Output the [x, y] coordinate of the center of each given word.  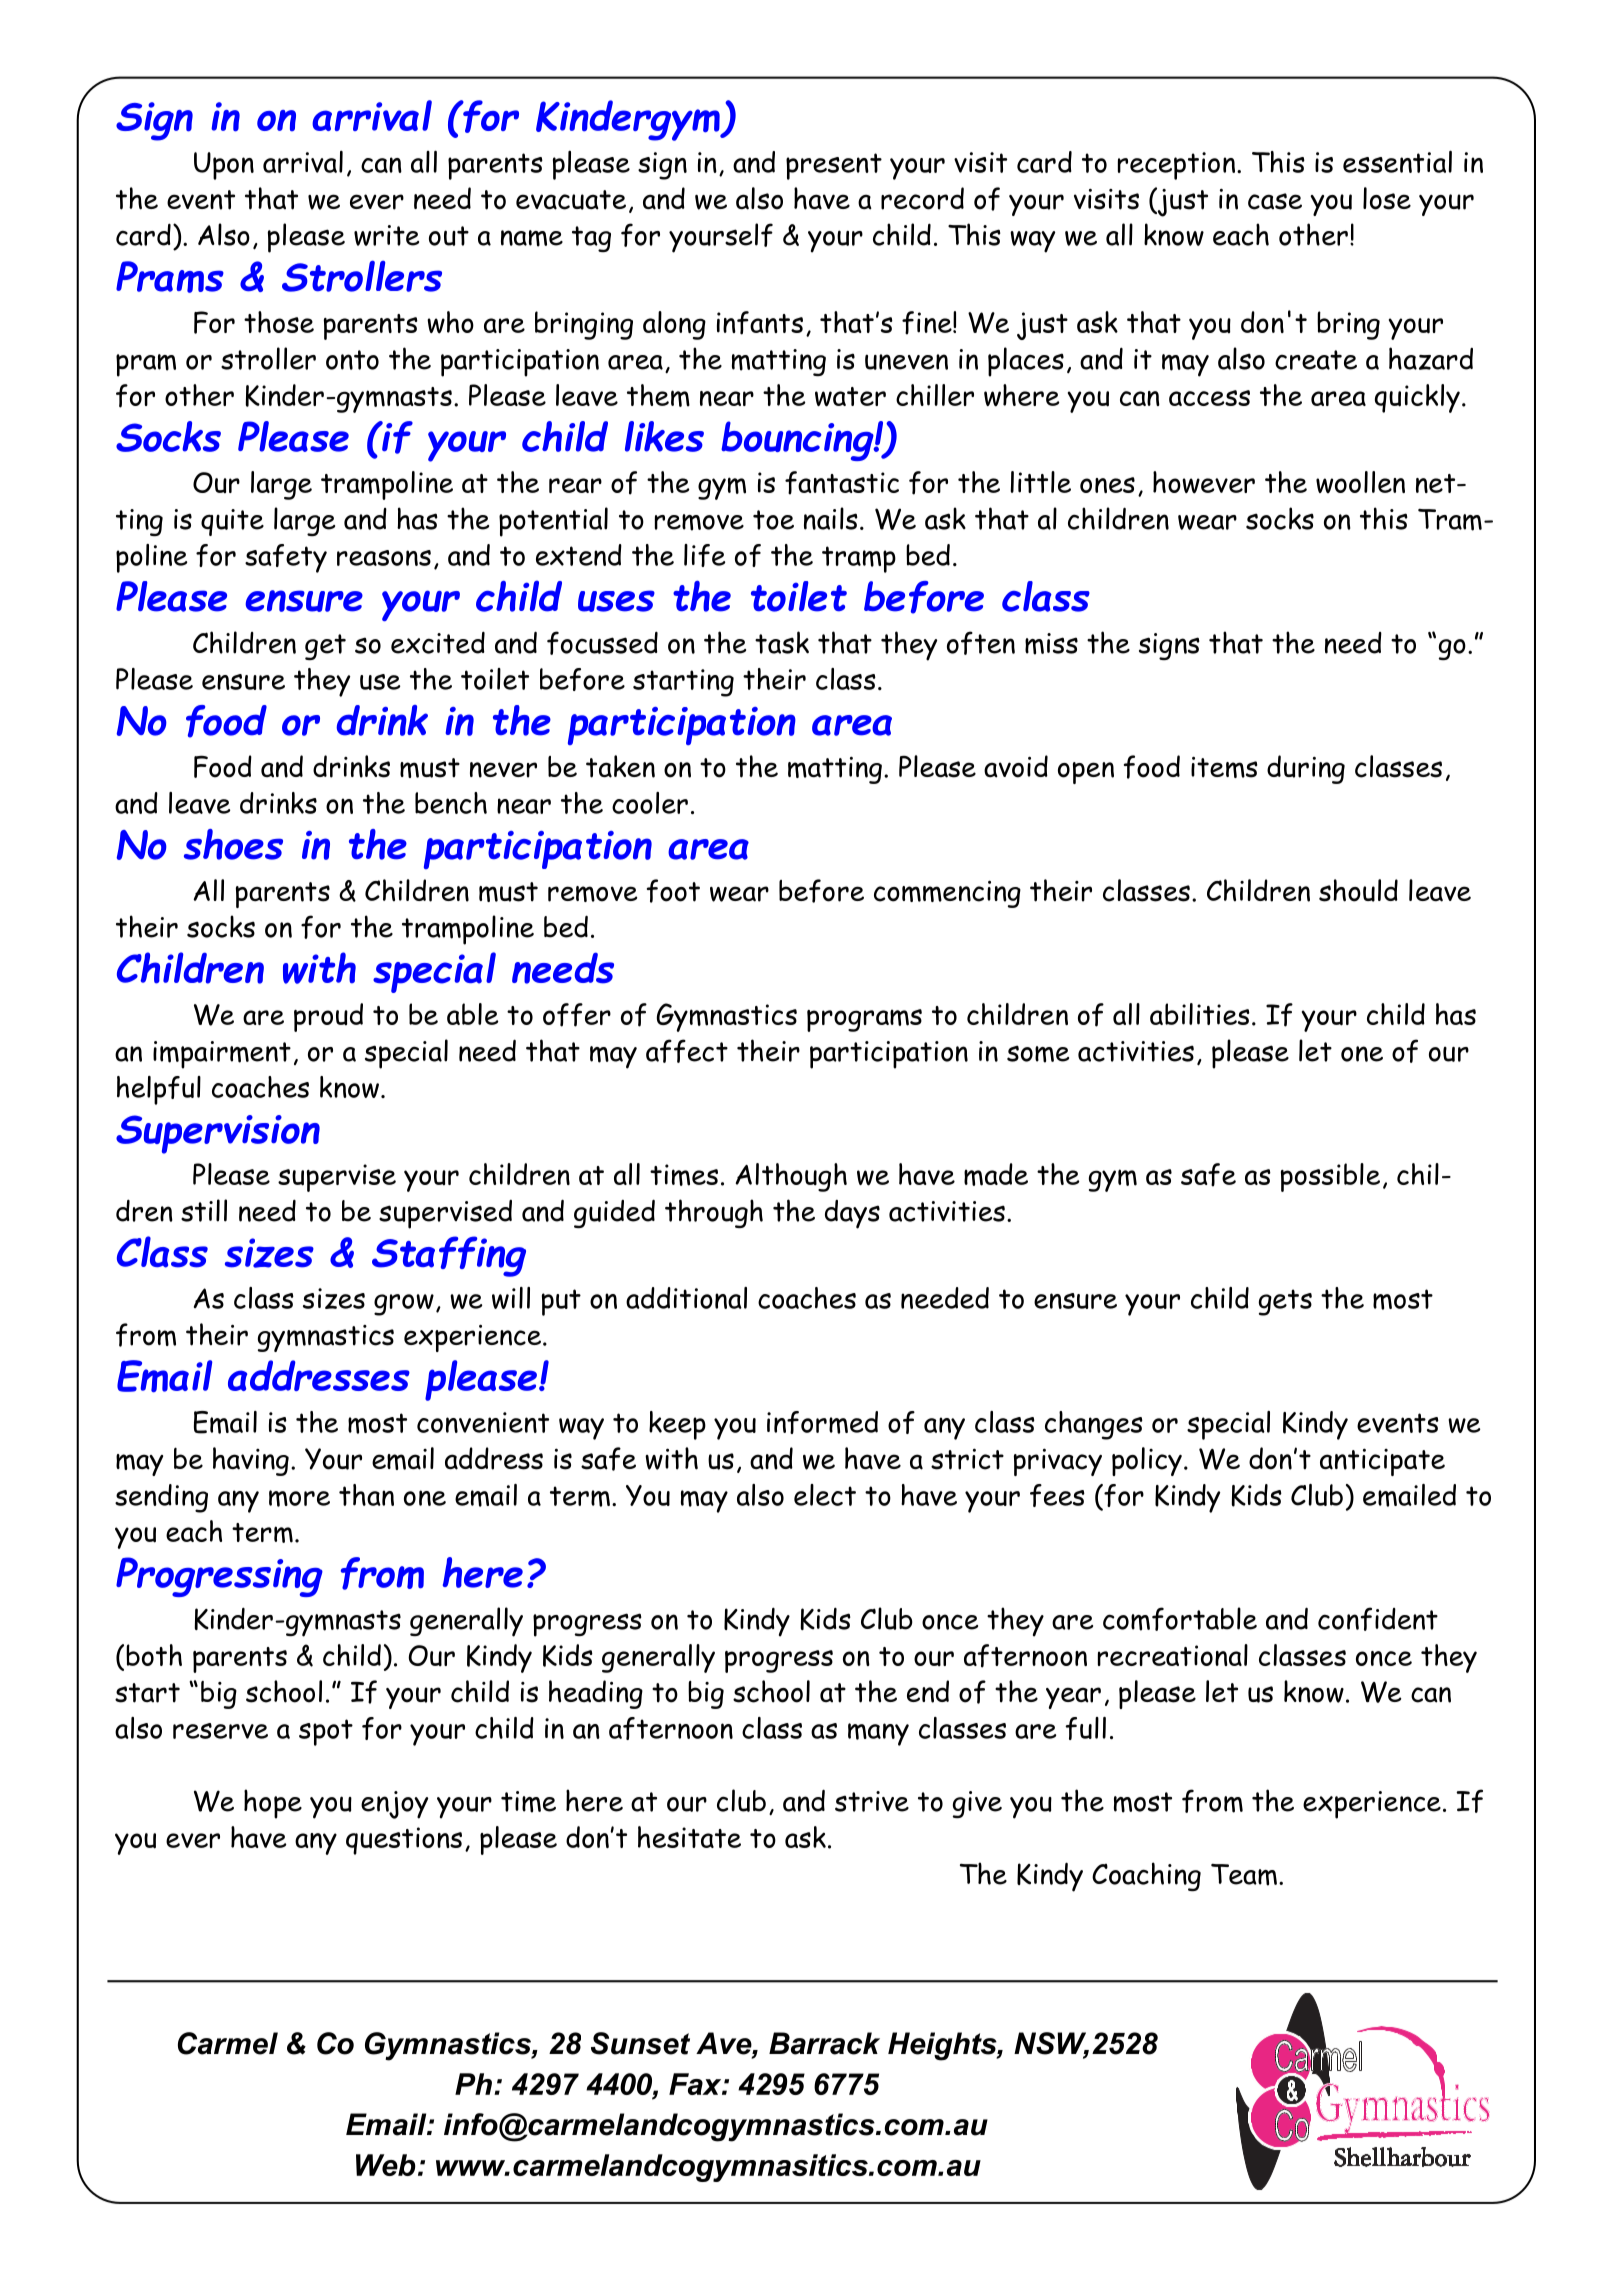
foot [673, 891]
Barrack [824, 2043]
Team [1244, 1875]
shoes [233, 844]
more [299, 1498]
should [1358, 890]
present [834, 166]
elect [825, 1495]
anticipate [1382, 1462]
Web [386, 2165]
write [386, 235]
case [1275, 201]
